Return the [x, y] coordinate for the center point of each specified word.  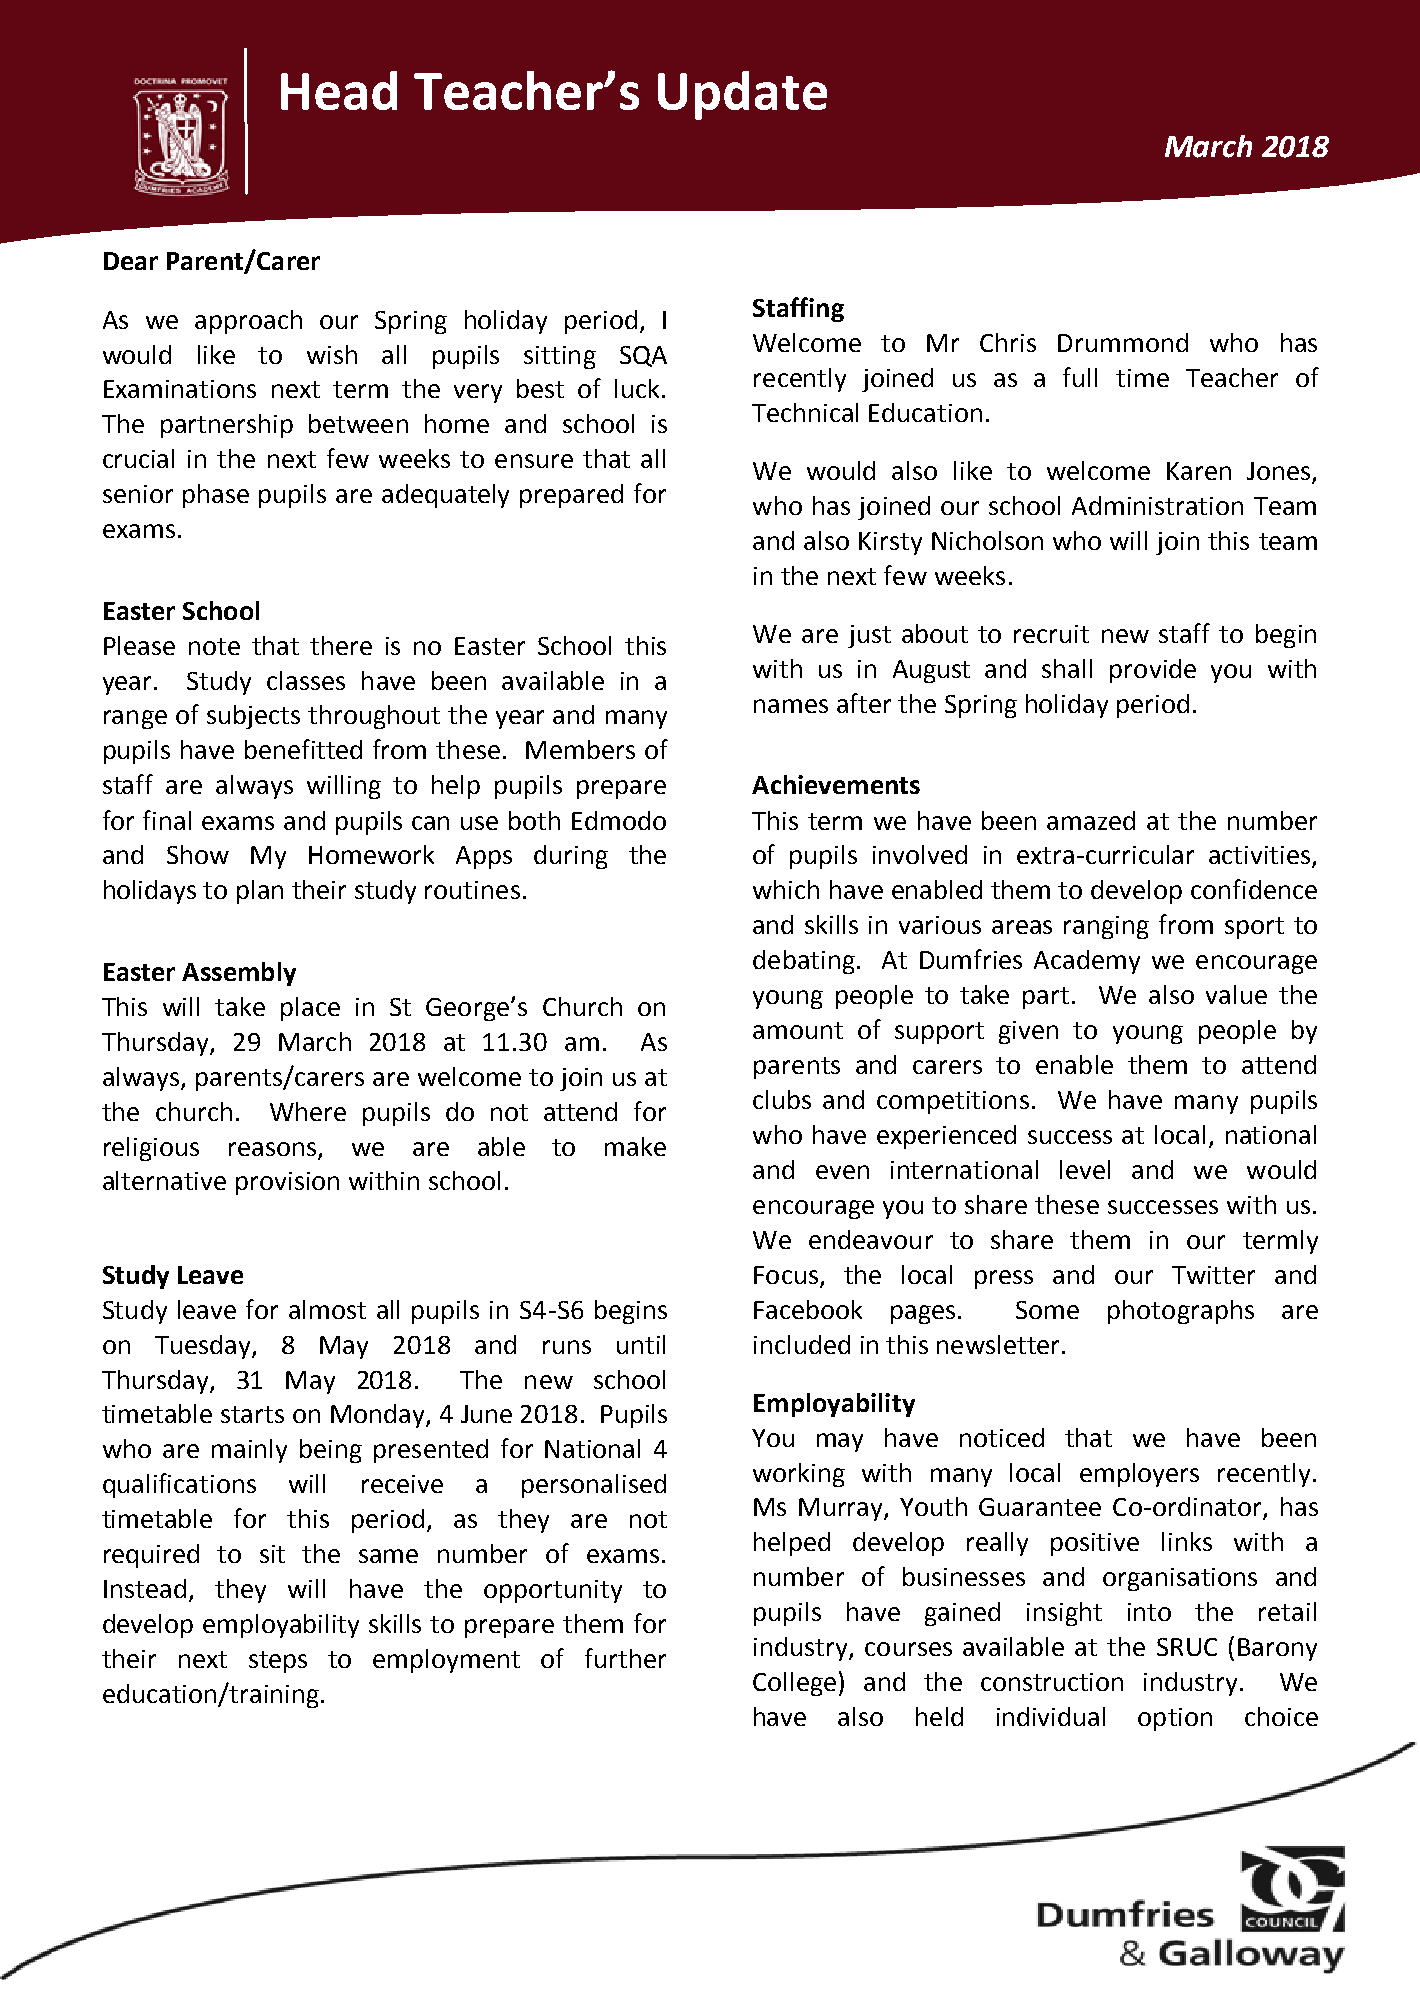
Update [742, 95]
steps [278, 1662]
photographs [1181, 1312]
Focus [786, 1275]
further [625, 1658]
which [786, 889]
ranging [1106, 927]
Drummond [1123, 342]
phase [216, 496]
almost [327, 1309]
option [1175, 1719]
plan [260, 892]
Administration [1157, 505]
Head [339, 90]
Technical [805, 412]
